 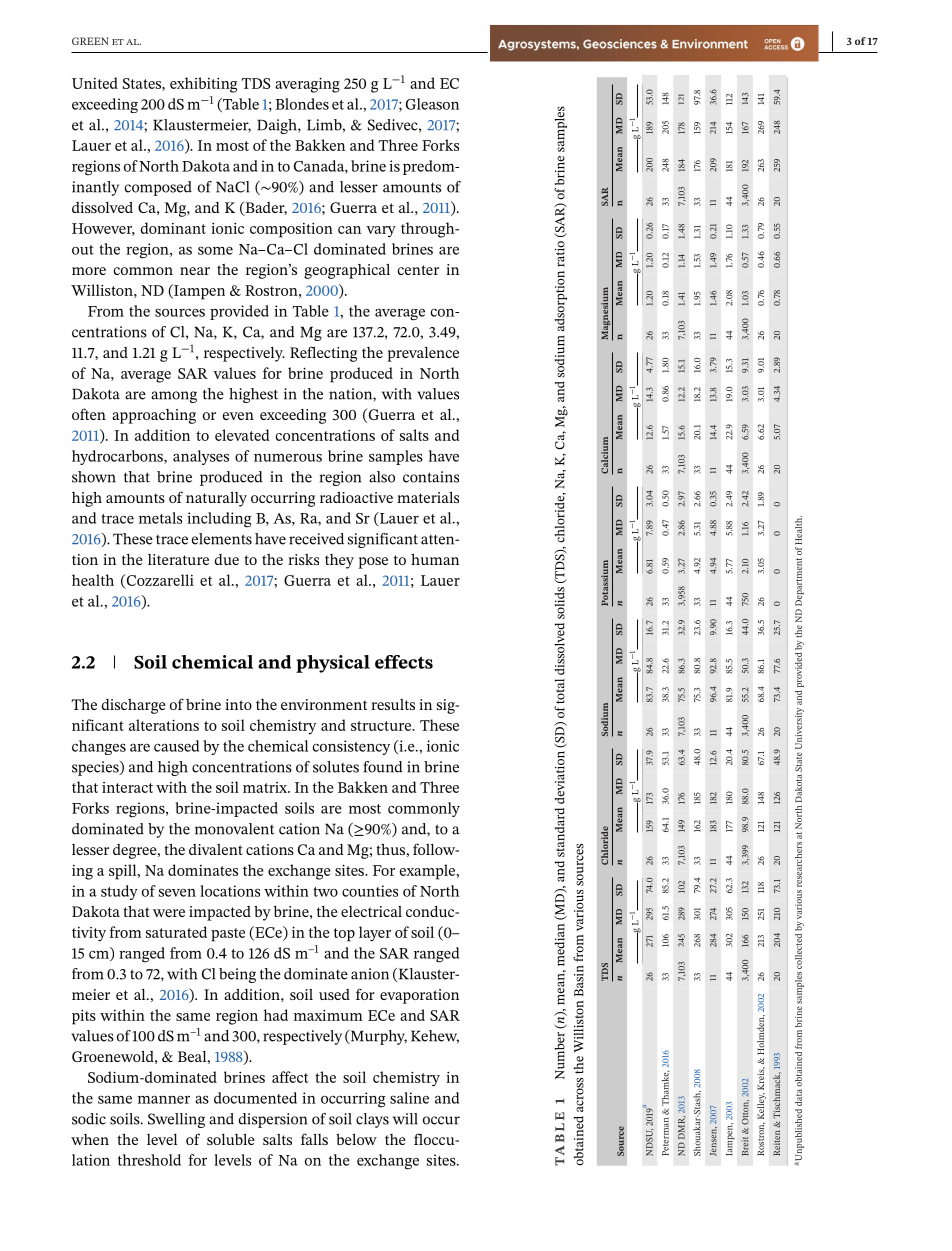 What do you see at coordinates (323, 354) in the document?
I see `Reflecting` at bounding box center [323, 354].
